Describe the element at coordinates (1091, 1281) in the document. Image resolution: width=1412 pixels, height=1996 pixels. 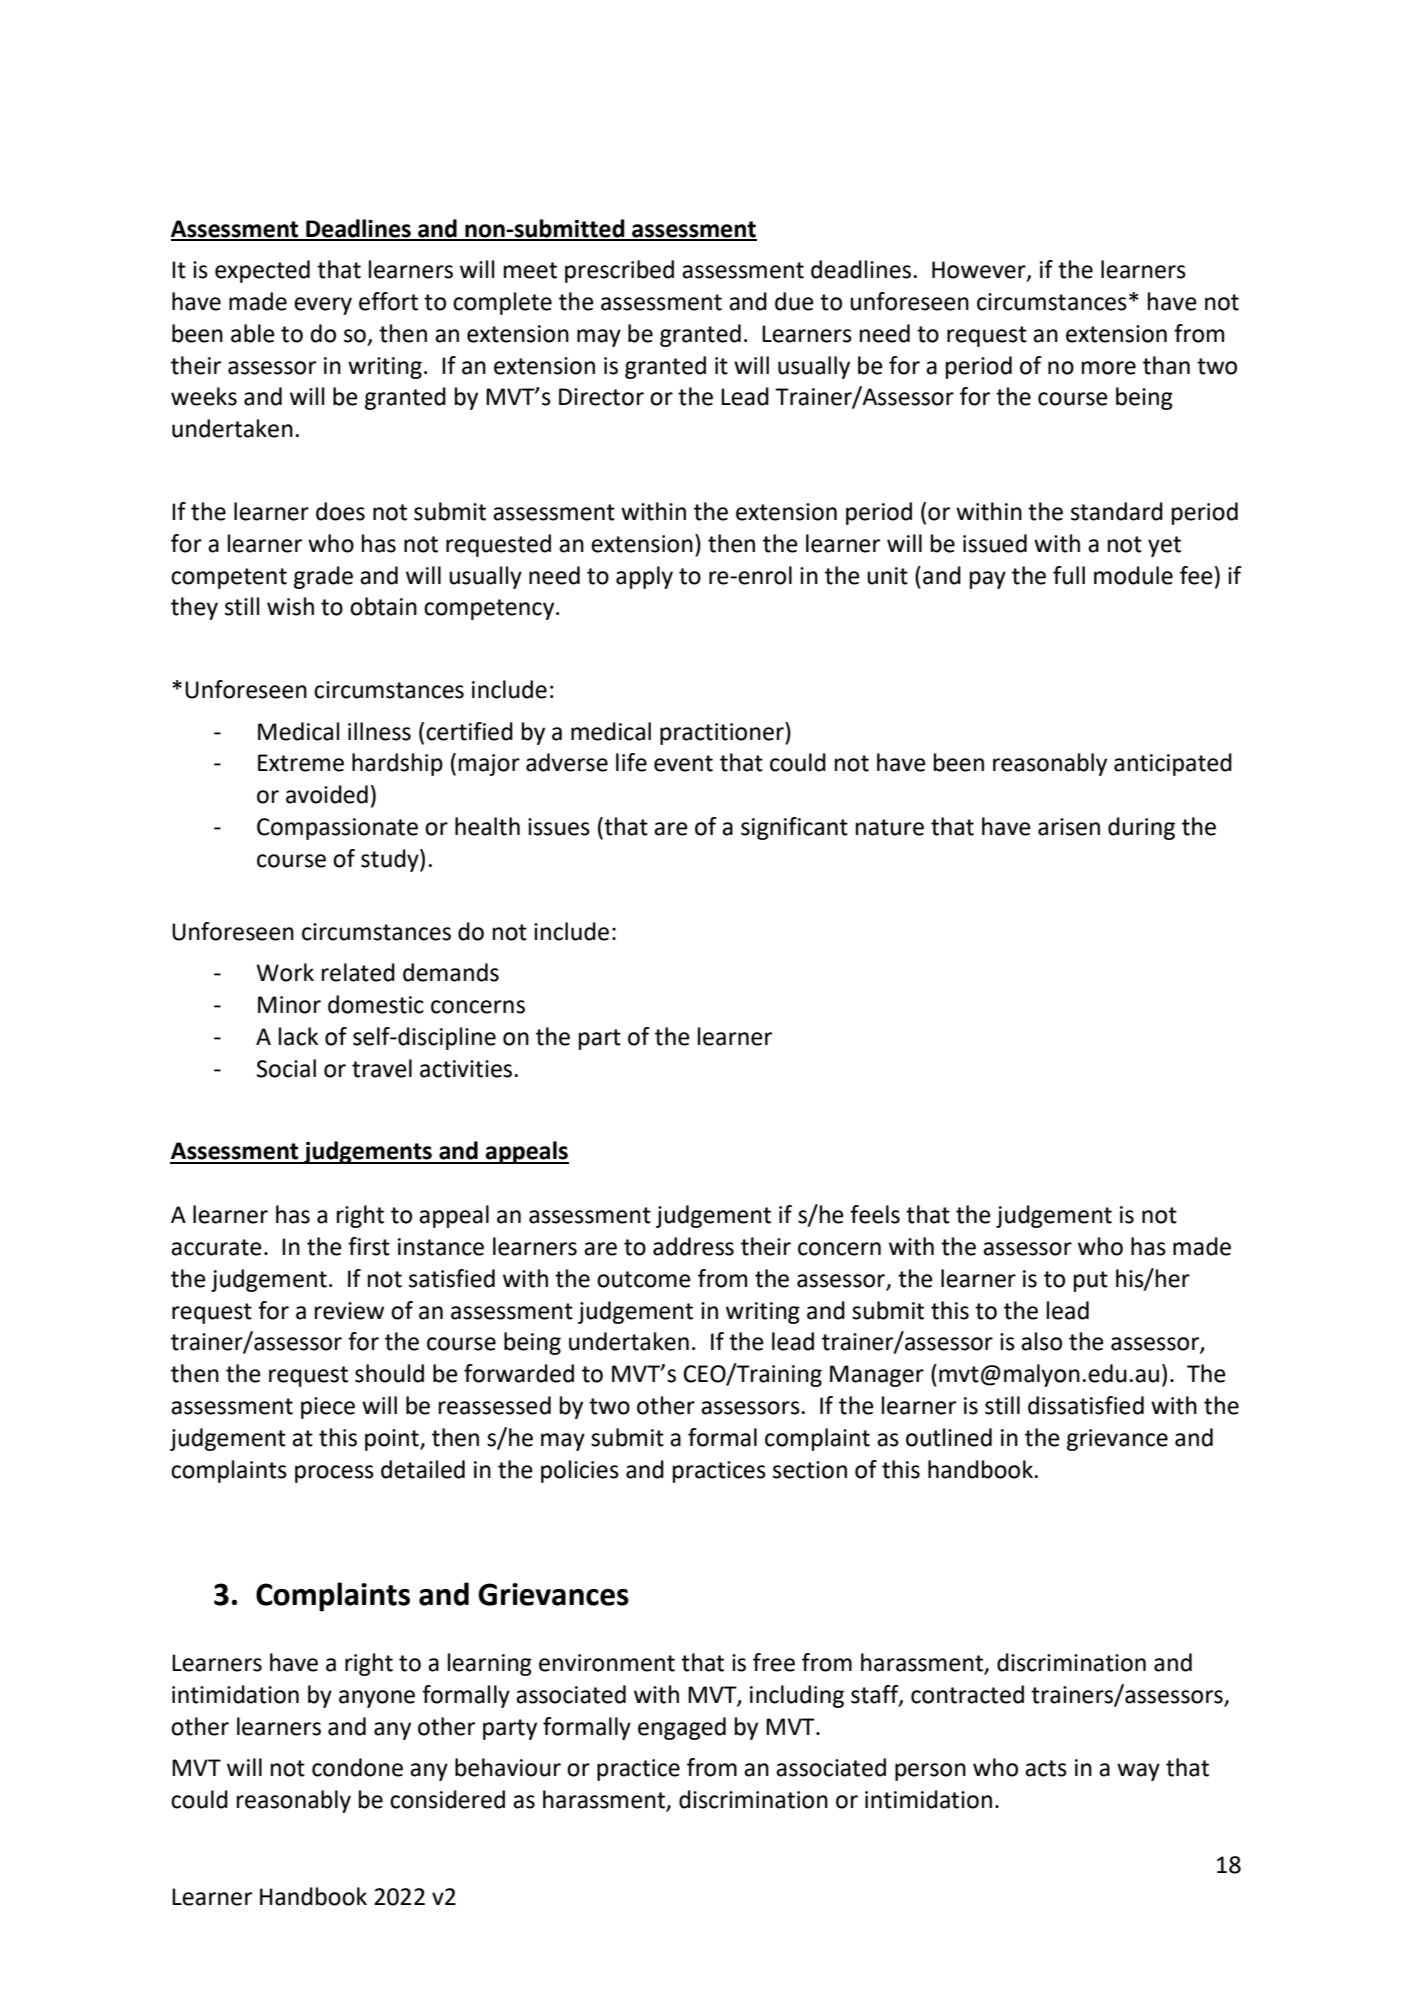
I see `put` at that location.
